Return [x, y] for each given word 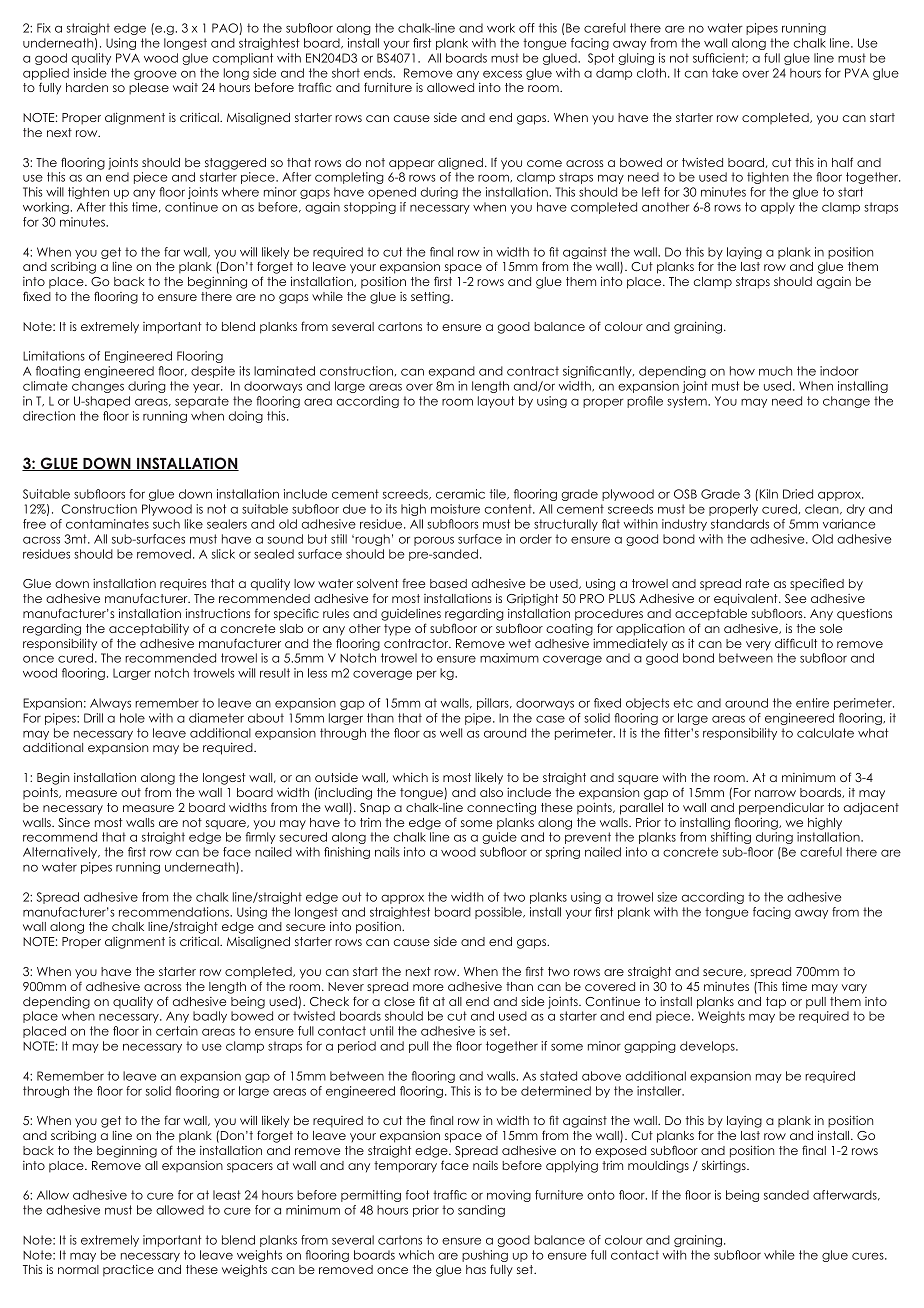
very [758, 646]
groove [155, 75]
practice [128, 1271]
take [725, 73]
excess [502, 74]
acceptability [149, 630]
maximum [509, 658]
